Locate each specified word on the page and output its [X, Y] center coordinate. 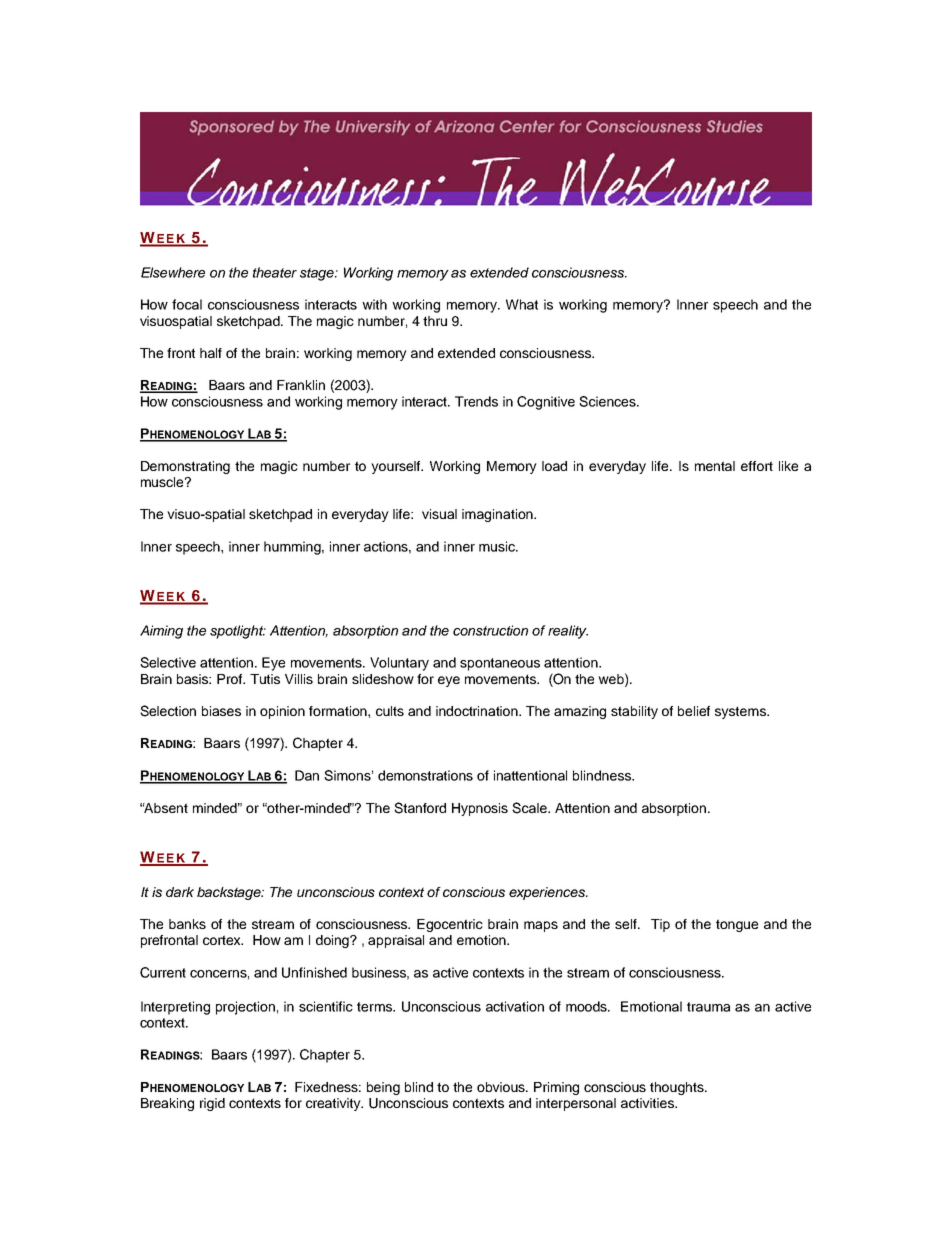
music [498, 546]
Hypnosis [480, 809]
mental [715, 466]
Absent [165, 808]
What [522, 304]
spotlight [238, 632]
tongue [737, 925]
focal [187, 304]
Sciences [608, 401]
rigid [212, 1104]
